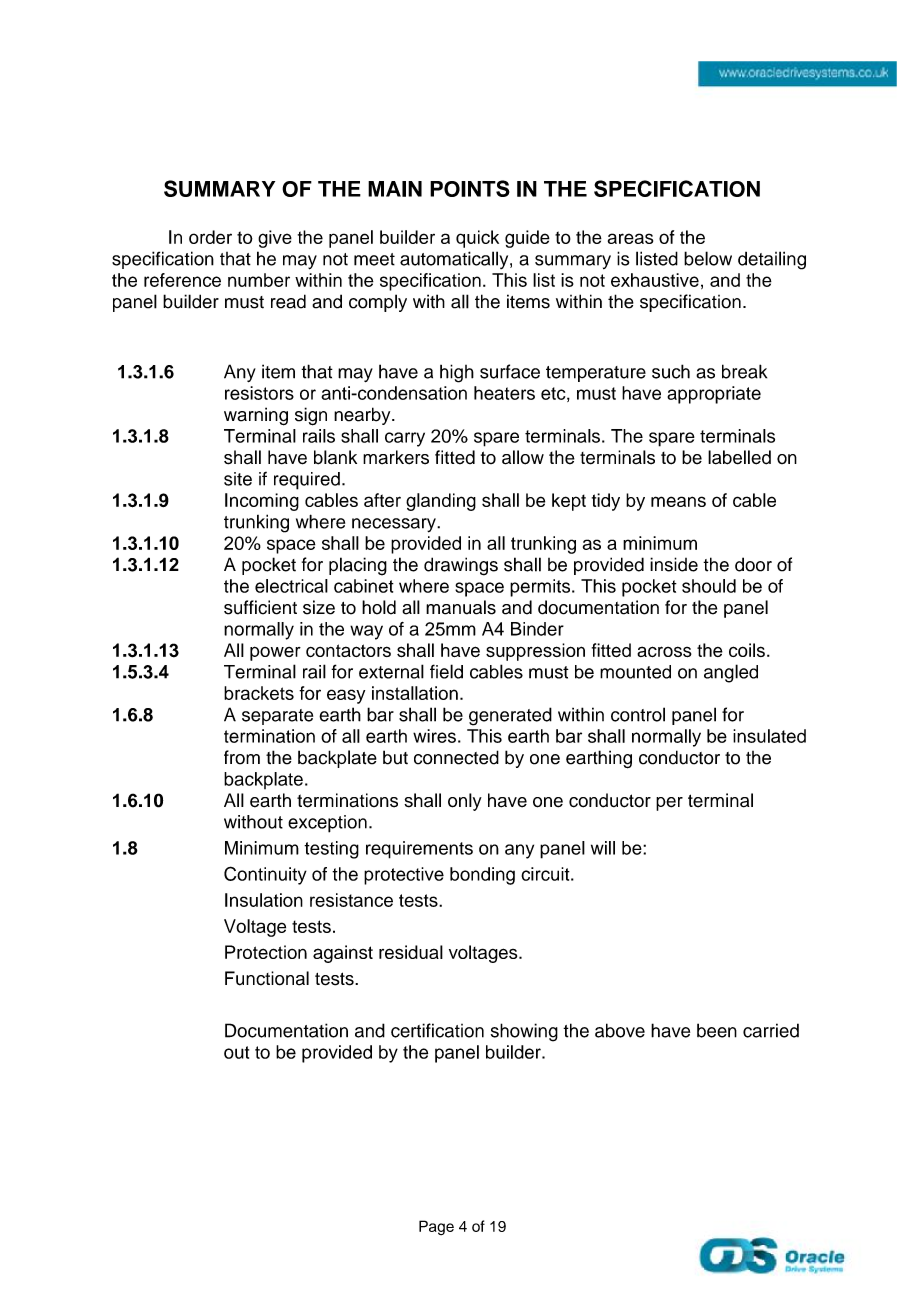 The image size is (924, 1308). Describe the element at coordinates (603, 848) in the document. I see `will` at that location.
